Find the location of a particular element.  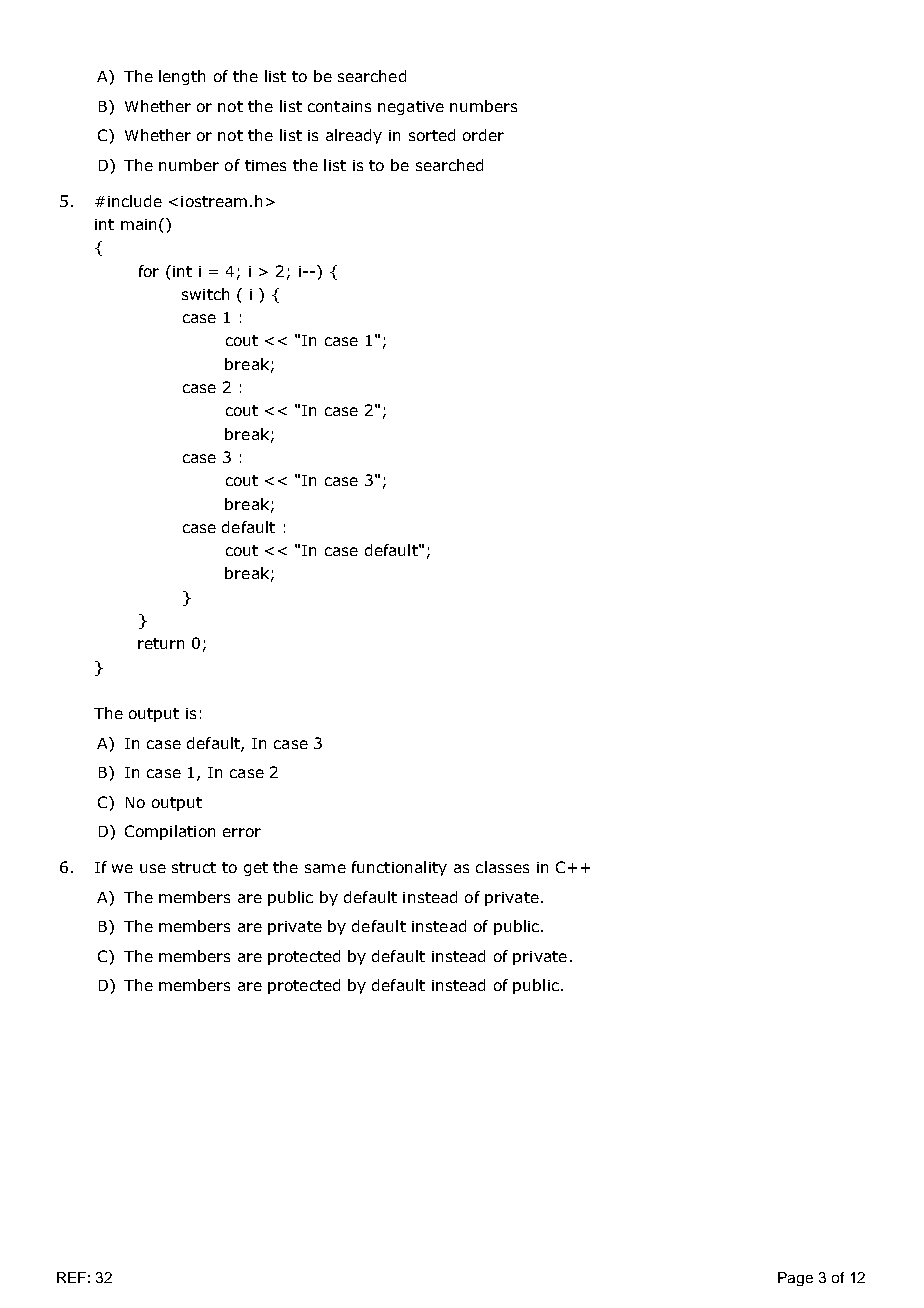

return is located at coordinates (161, 643).
